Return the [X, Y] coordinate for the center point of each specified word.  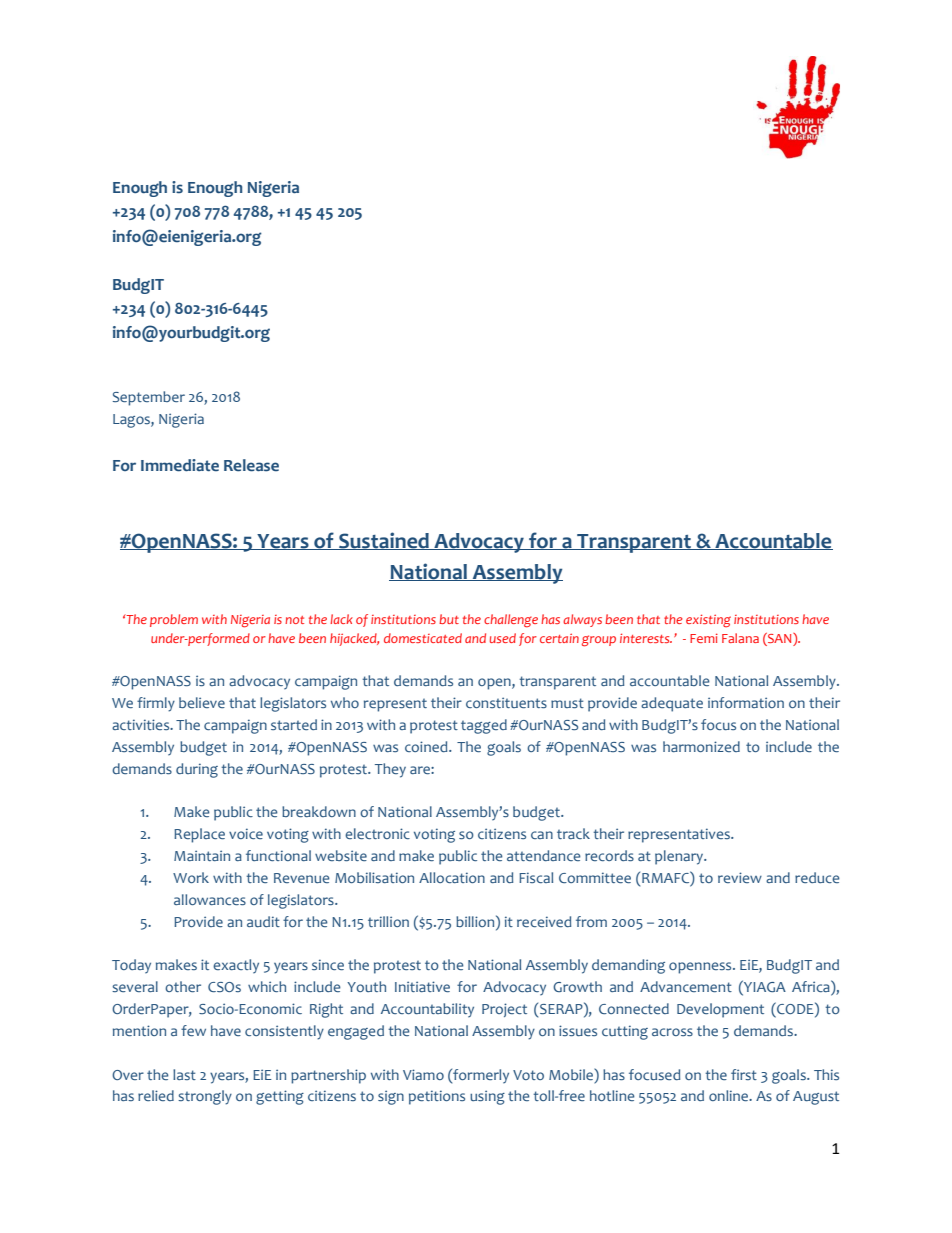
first [744, 1074]
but [449, 619]
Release [251, 465]
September [149, 398]
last [184, 1074]
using [487, 1097]
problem [174, 620]
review [740, 877]
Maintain [202, 855]
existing [708, 620]
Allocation [452, 877]
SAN [780, 639]
